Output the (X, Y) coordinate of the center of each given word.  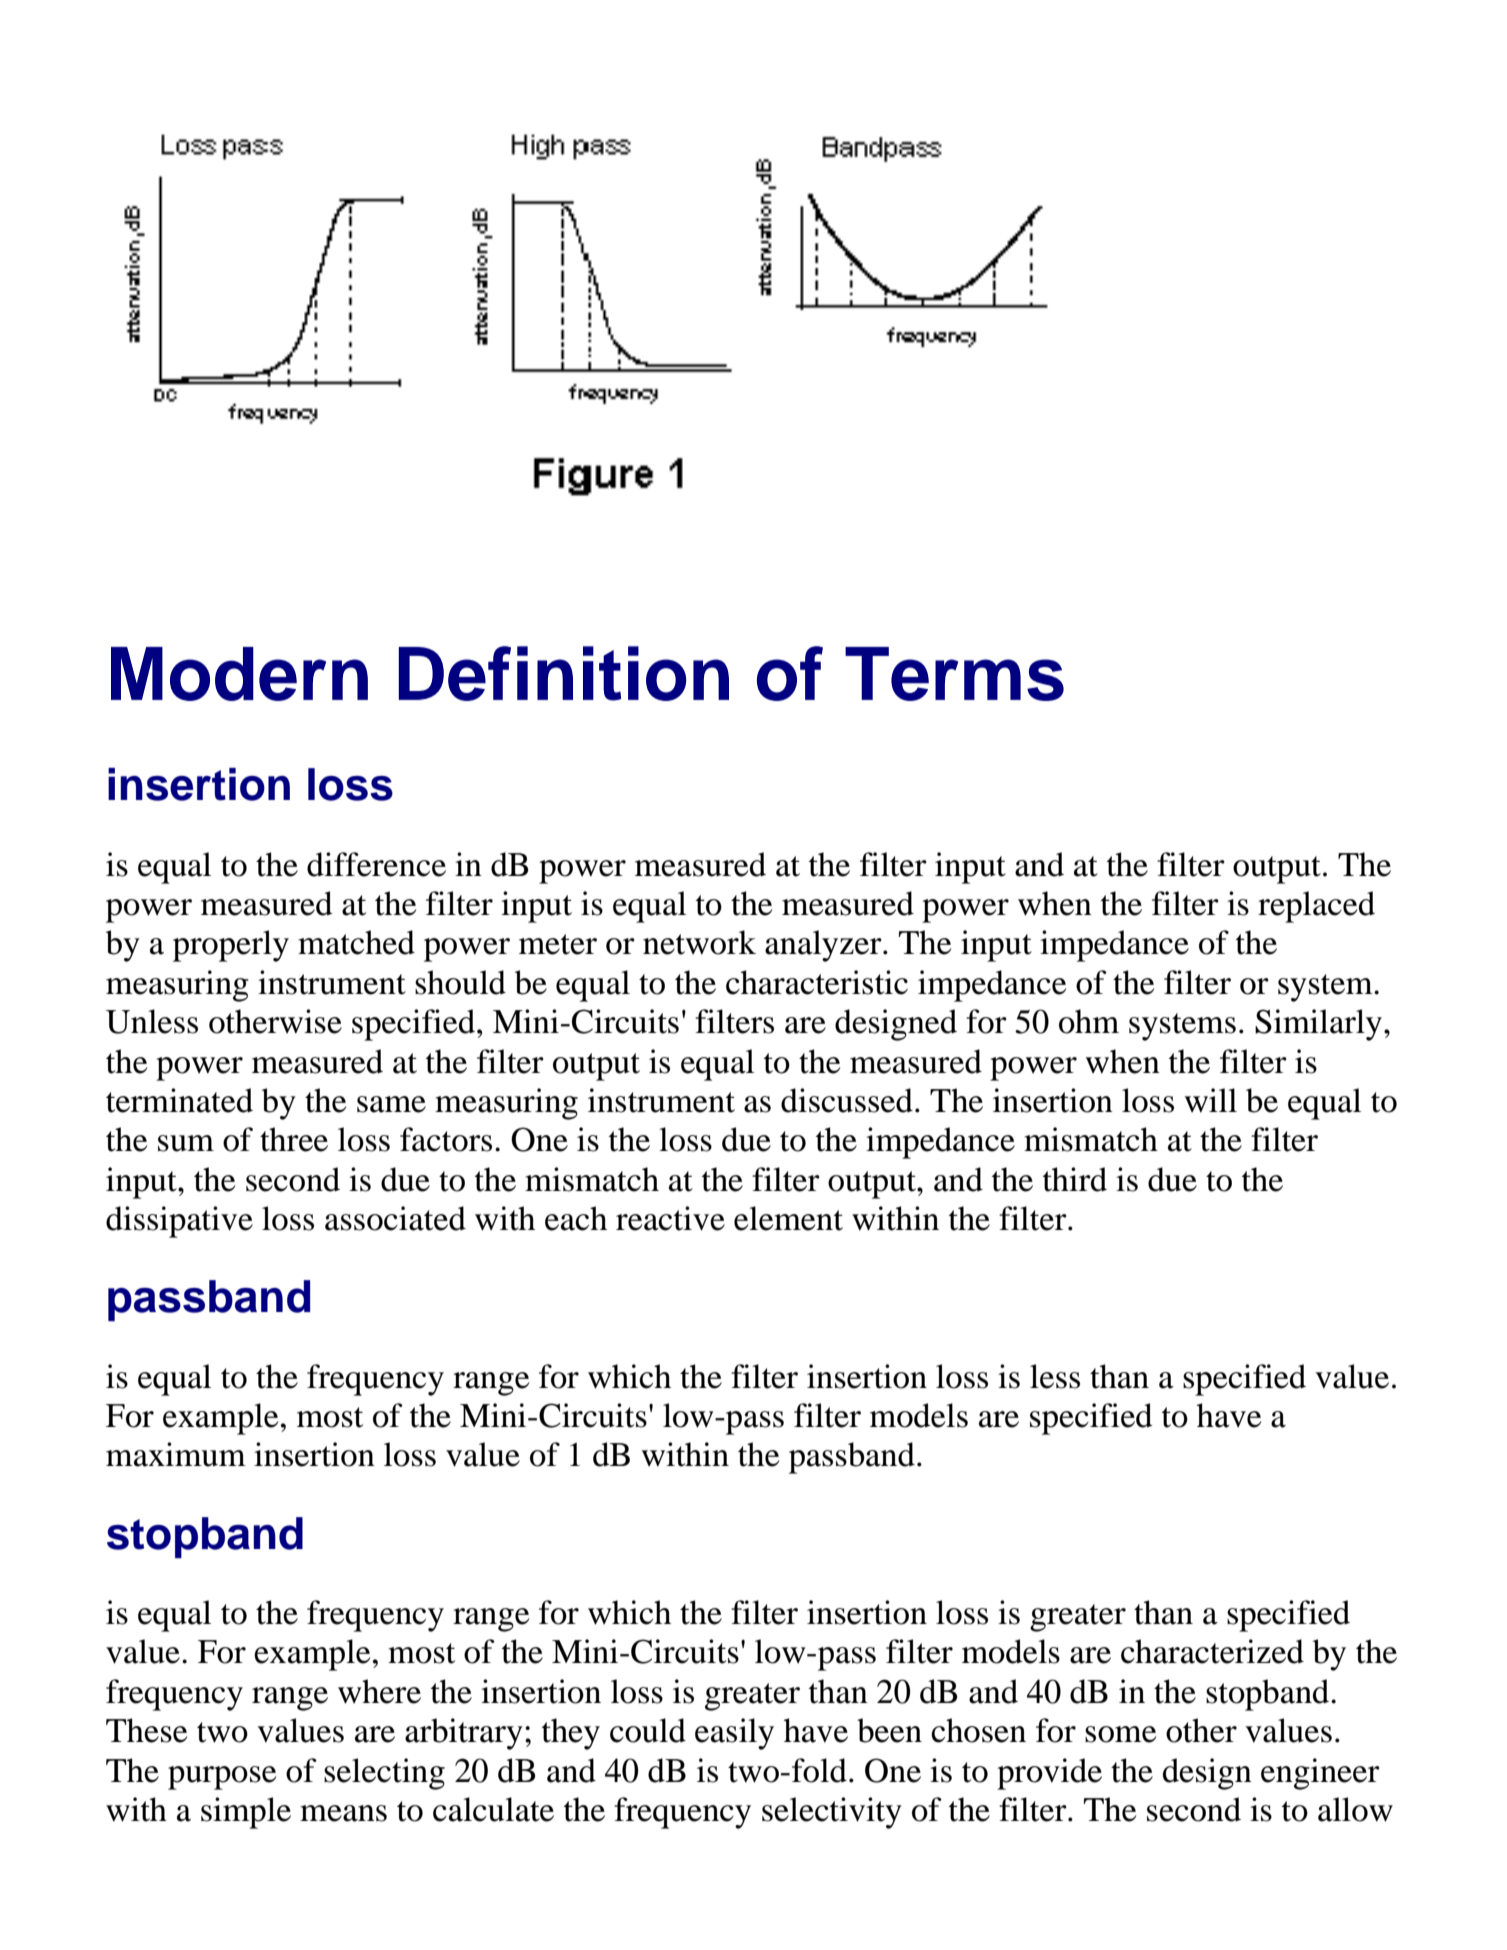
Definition (564, 673)
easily (734, 1734)
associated (395, 1218)
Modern (239, 674)
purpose (222, 1778)
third (1075, 1179)
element (788, 1218)
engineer (1320, 1774)
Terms (954, 674)
